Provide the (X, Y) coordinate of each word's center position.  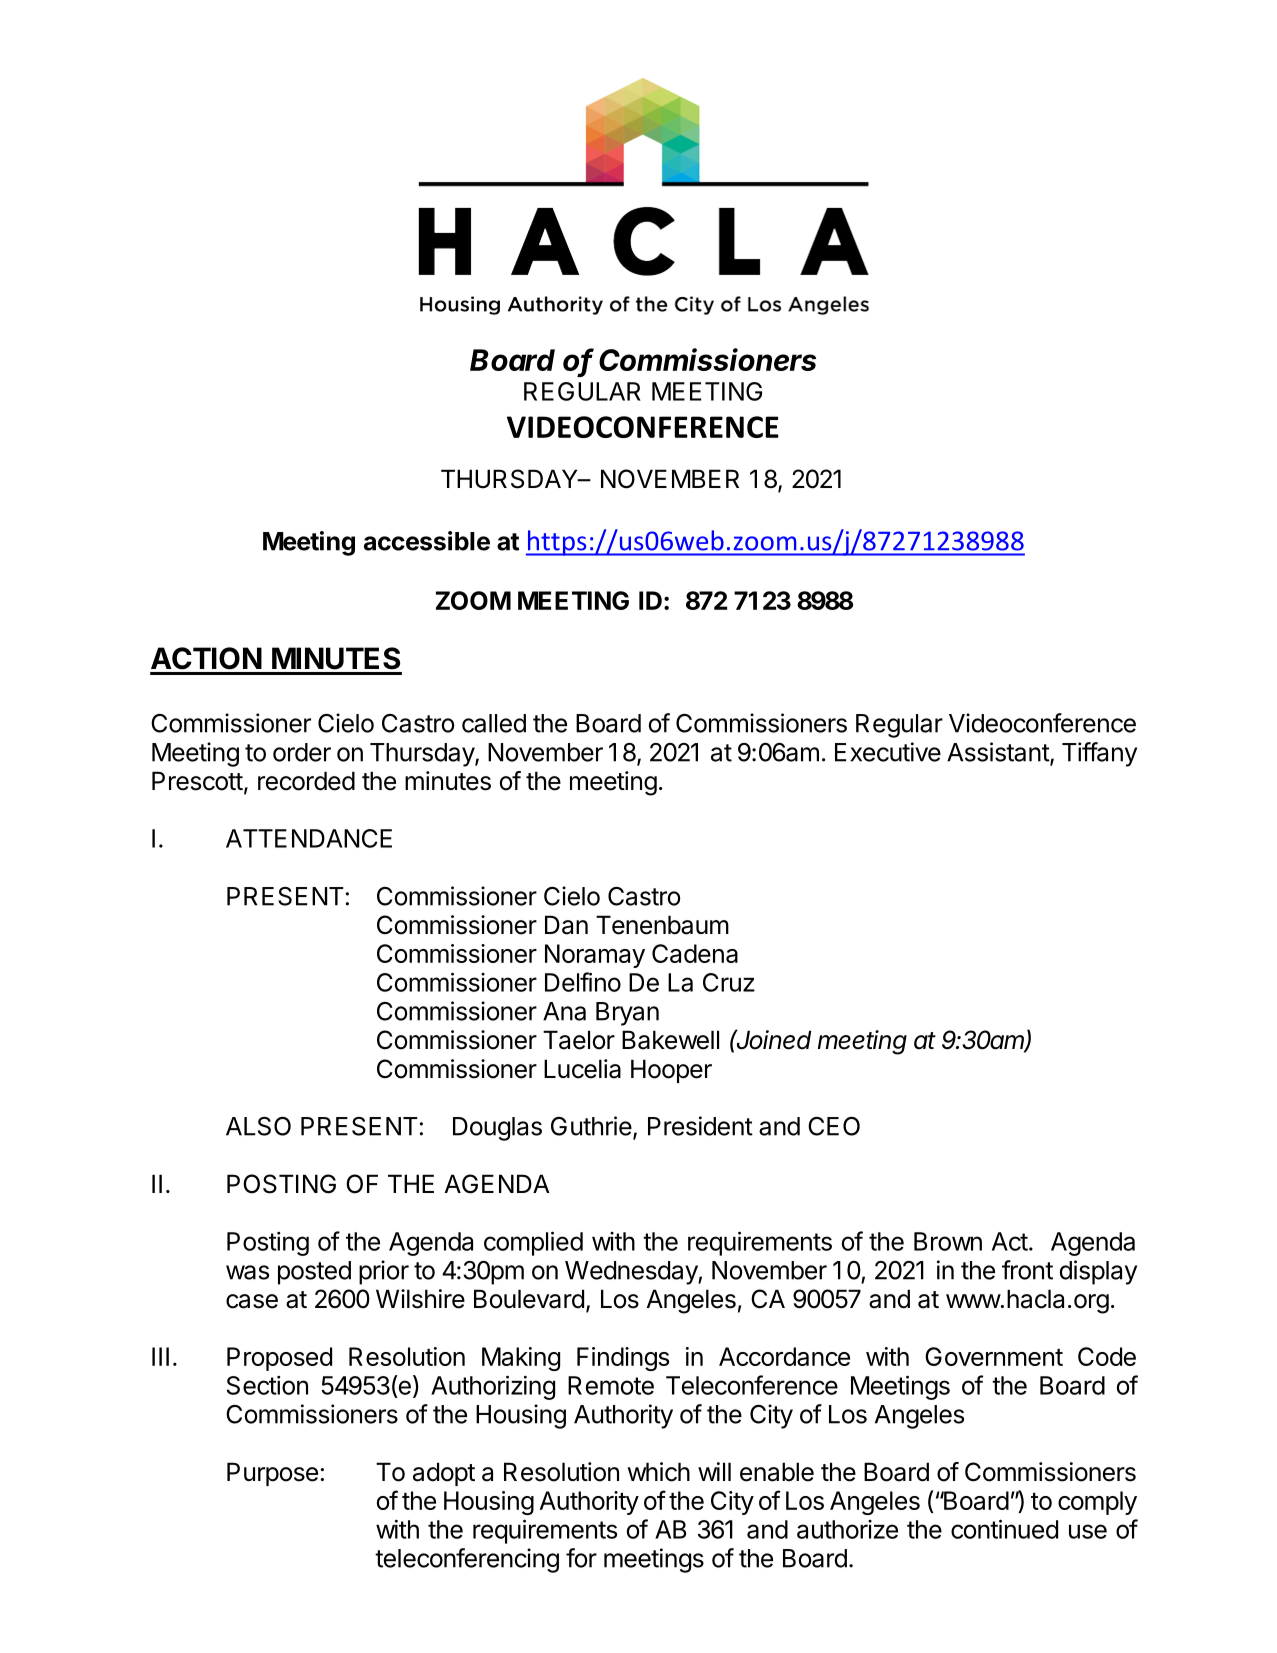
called (494, 723)
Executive (888, 752)
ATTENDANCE (309, 838)
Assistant (999, 753)
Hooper (671, 1071)
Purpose (272, 1474)
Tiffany (1099, 754)
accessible (427, 541)
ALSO (258, 1126)
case (252, 1301)
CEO (834, 1126)
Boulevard (529, 1299)
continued (1004, 1529)
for (581, 1558)
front (1027, 1270)
